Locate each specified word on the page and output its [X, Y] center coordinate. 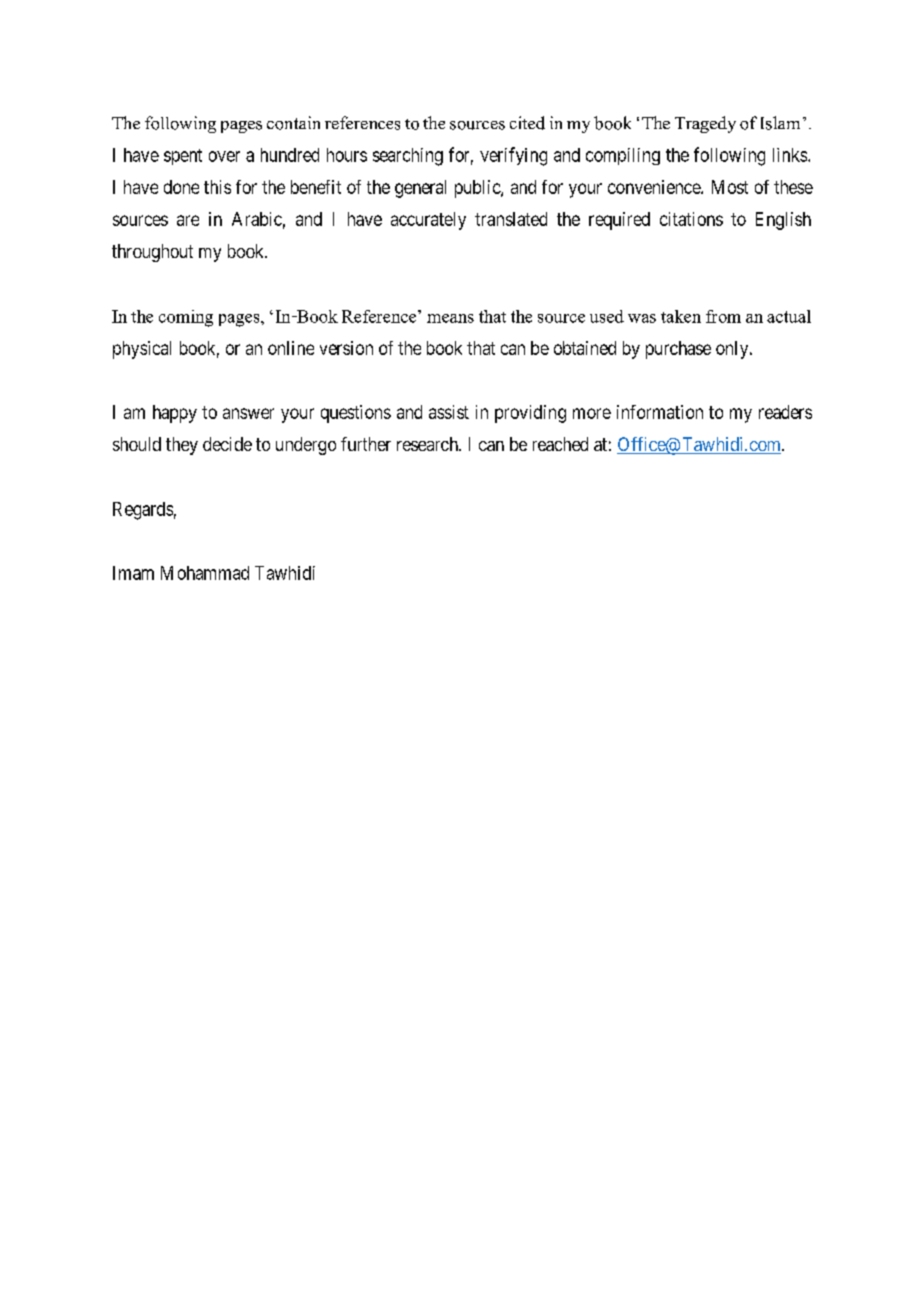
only [733, 350]
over [224, 156]
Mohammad [205, 573]
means [450, 318]
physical [142, 350]
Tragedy [705, 124]
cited [527, 123]
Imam [133, 573]
